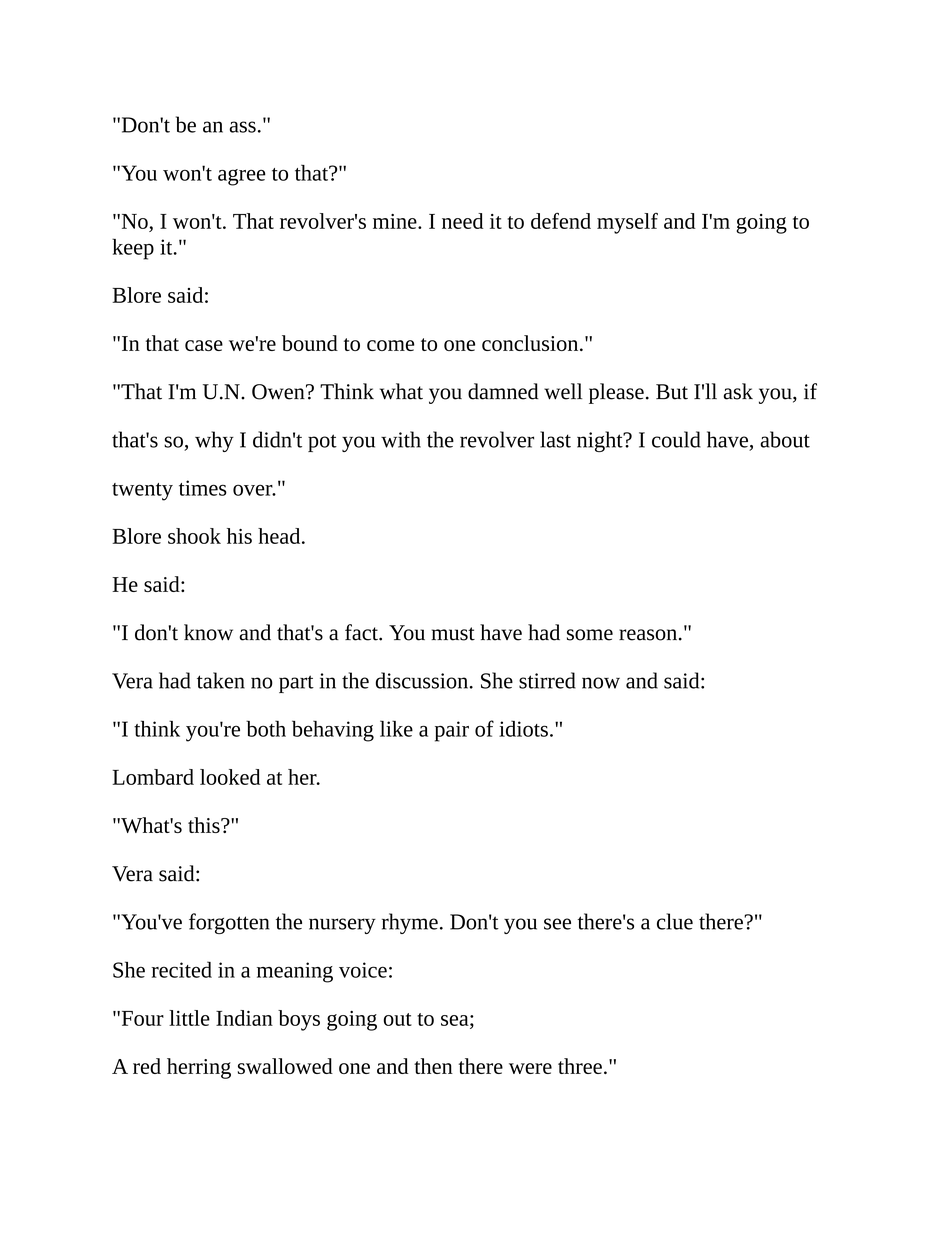 The image size is (952, 1233). Describe the element at coordinates (462, 221) in the screenshot. I see `need` at that location.
